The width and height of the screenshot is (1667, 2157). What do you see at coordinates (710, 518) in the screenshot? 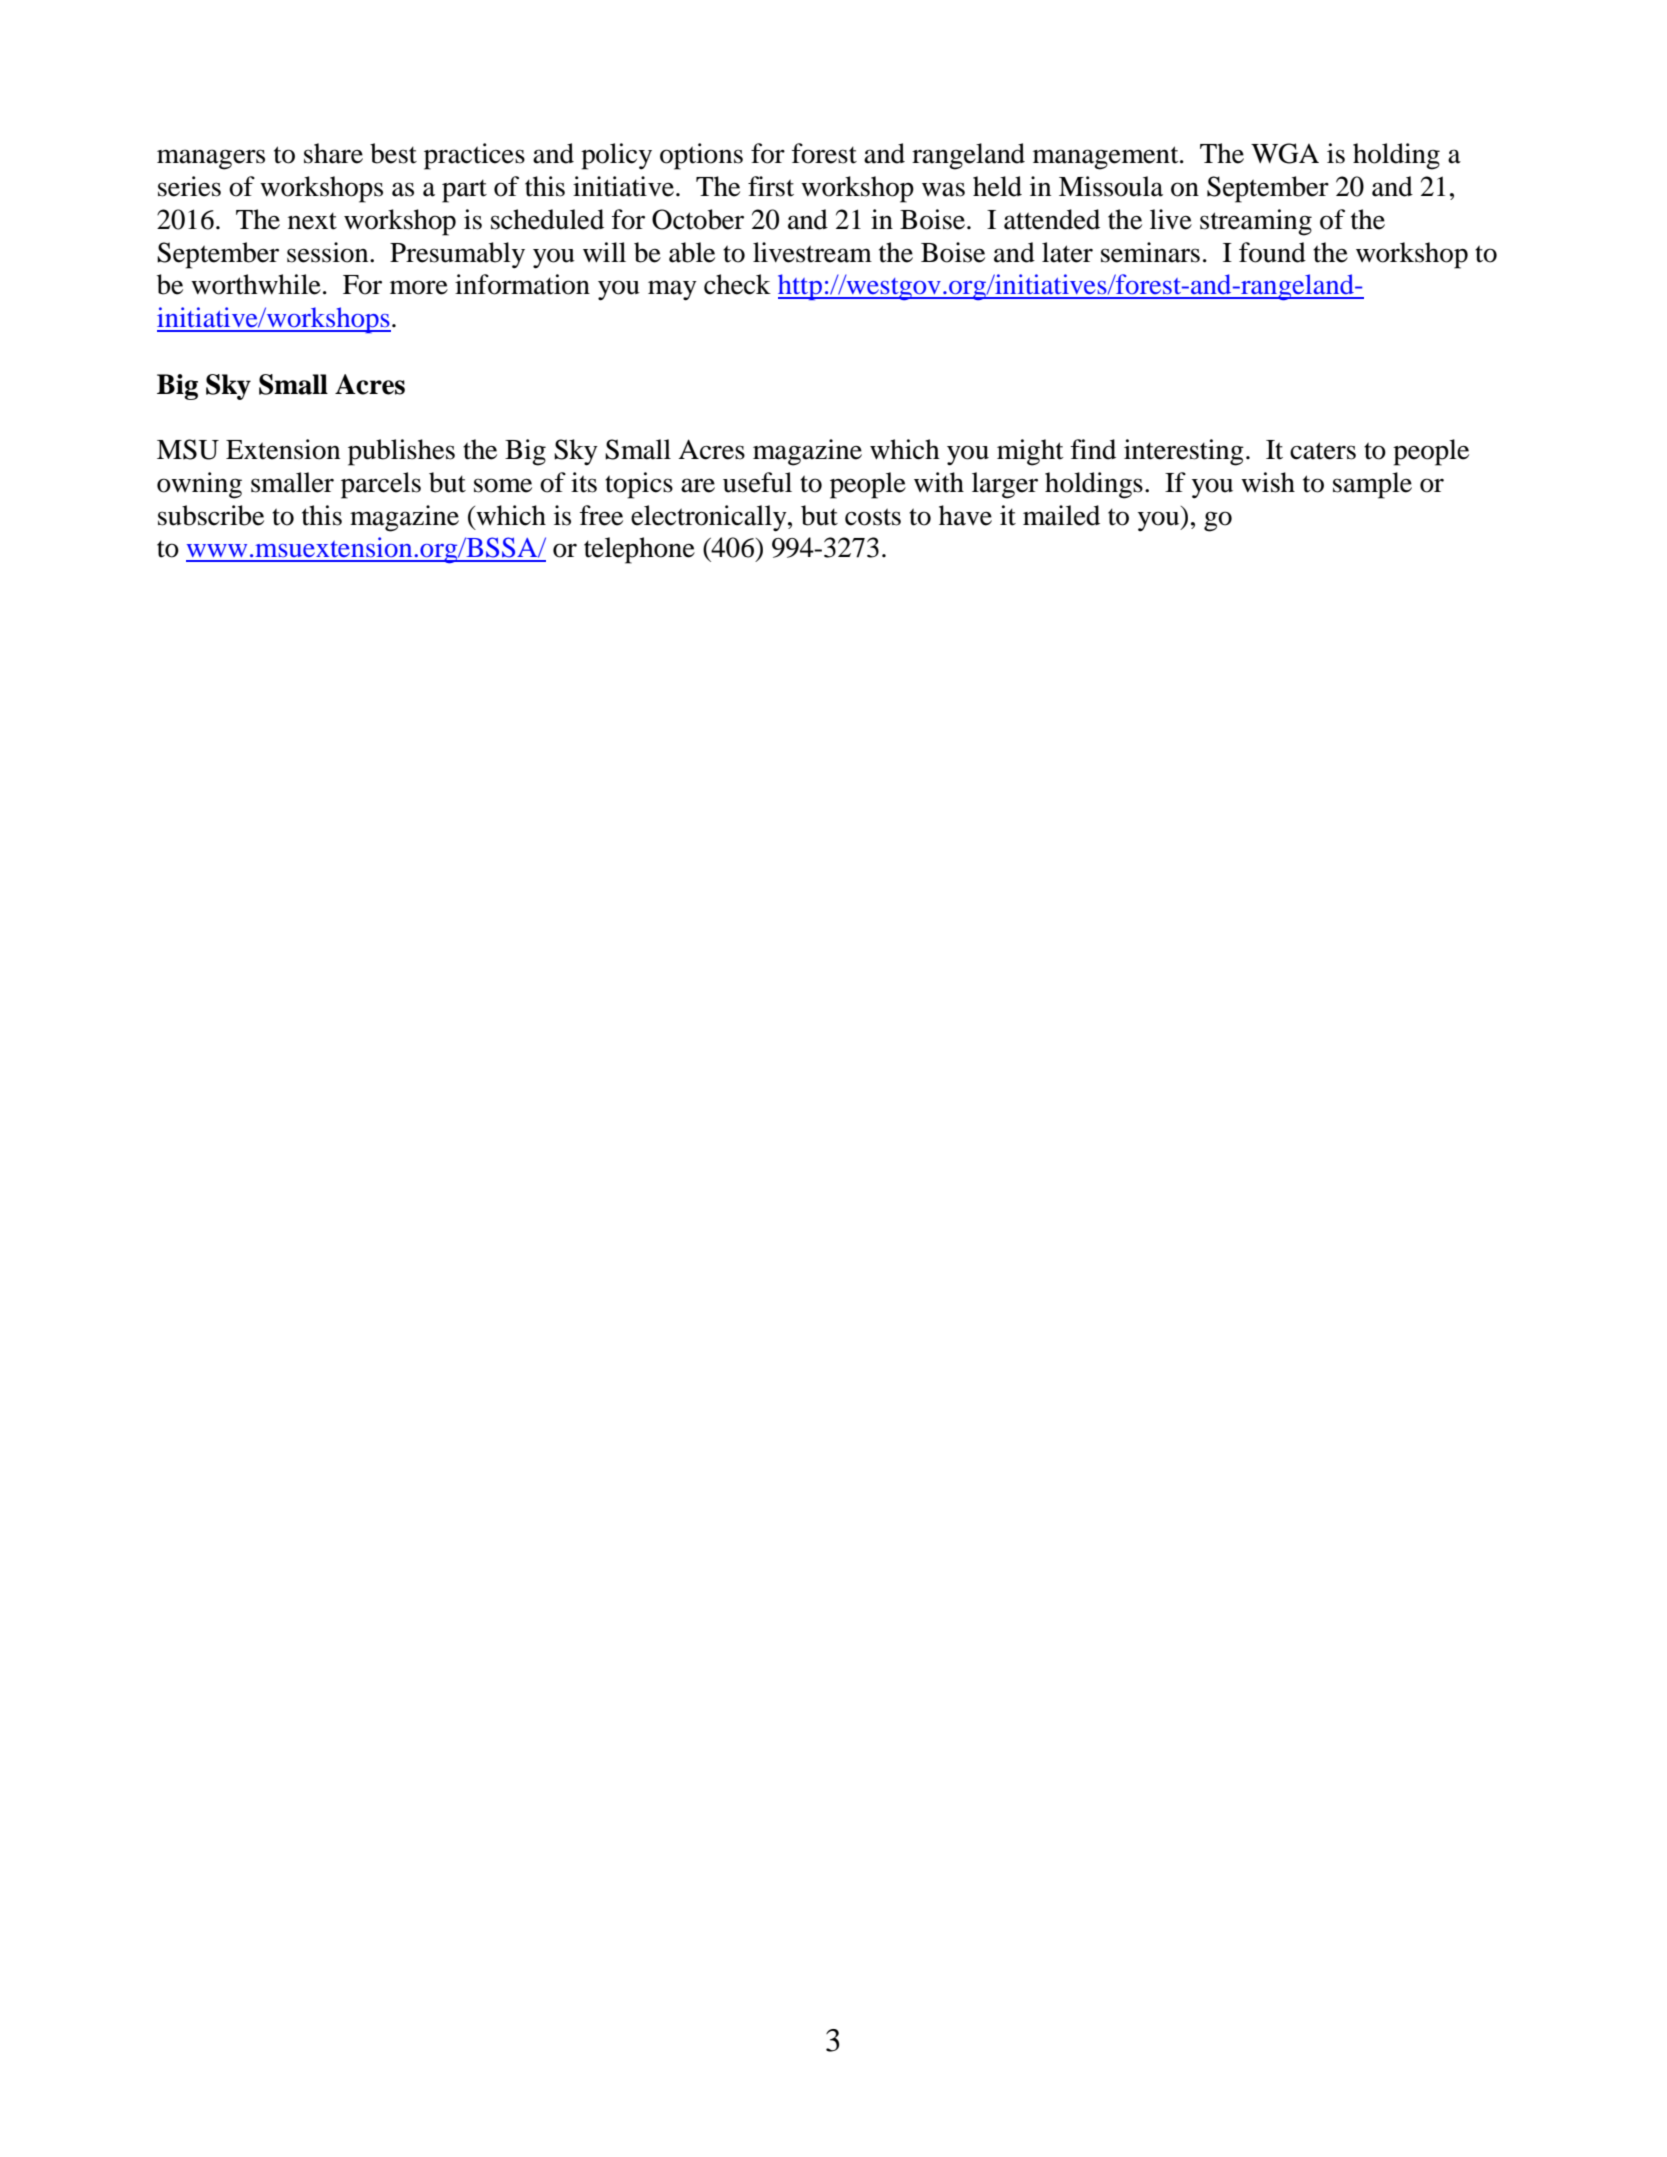
I see `electronically` at bounding box center [710, 518].
